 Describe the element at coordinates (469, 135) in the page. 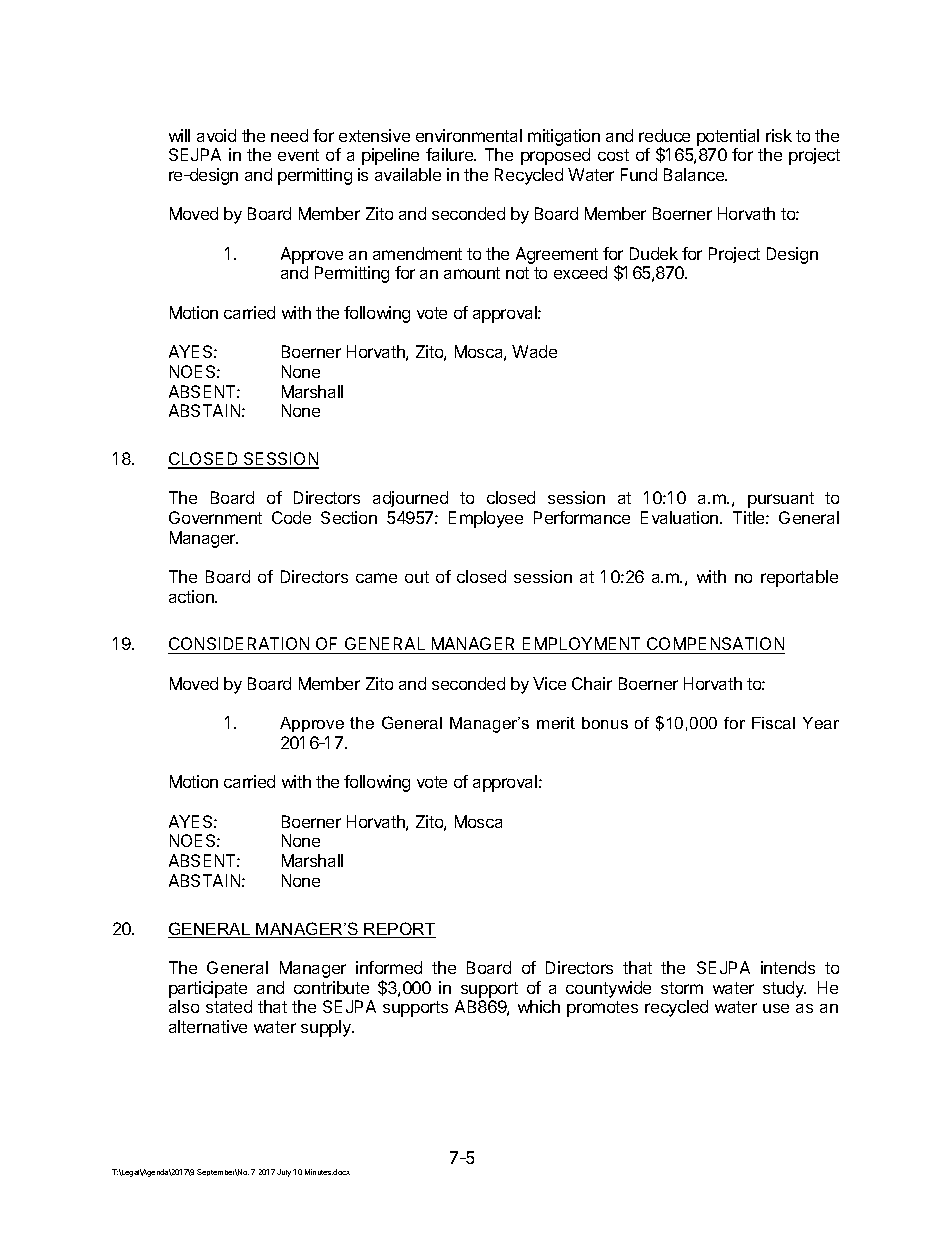

I see `environmental` at that location.
